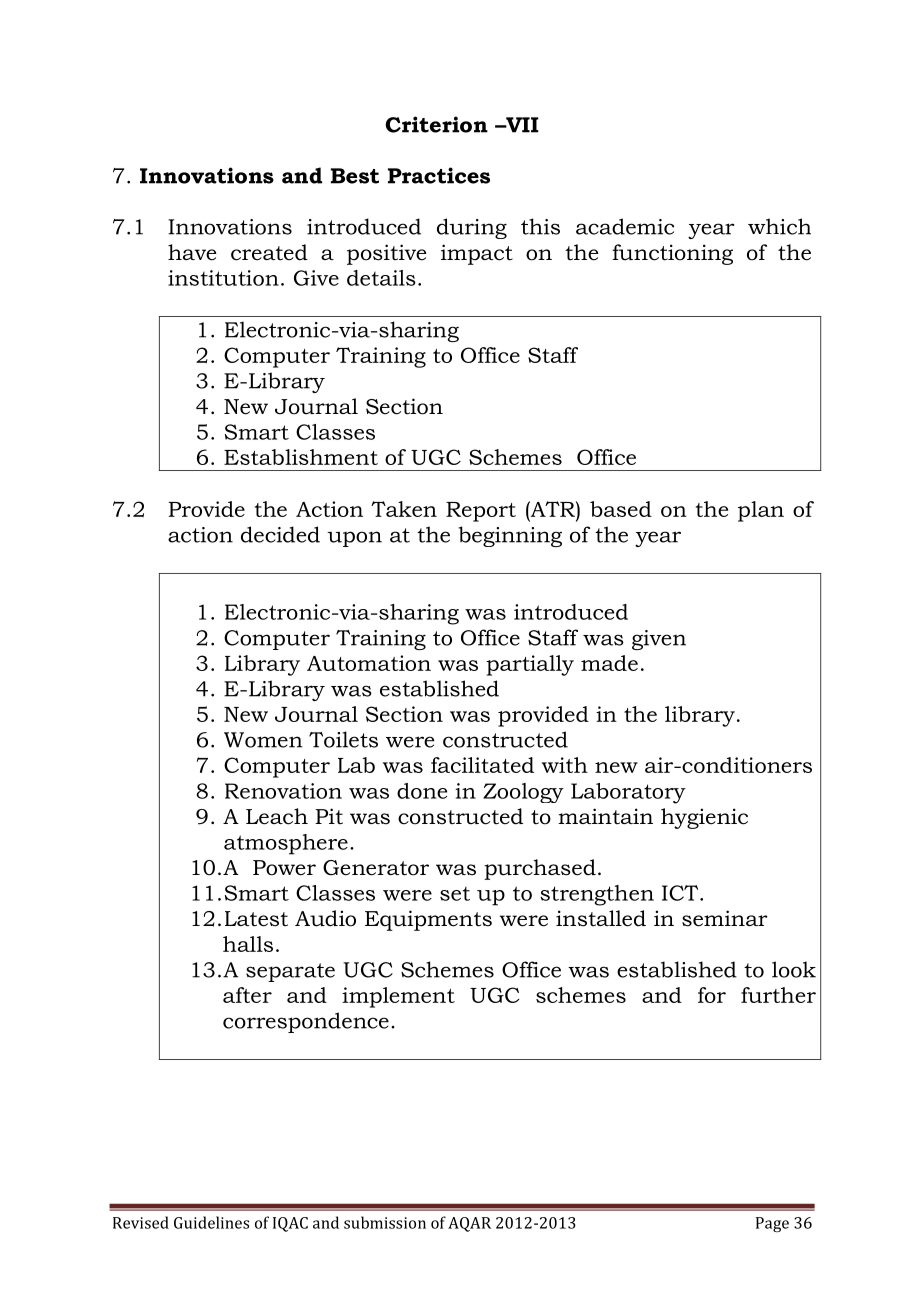  What do you see at coordinates (211, 1222) in the document?
I see `Guidelines` at bounding box center [211, 1222].
